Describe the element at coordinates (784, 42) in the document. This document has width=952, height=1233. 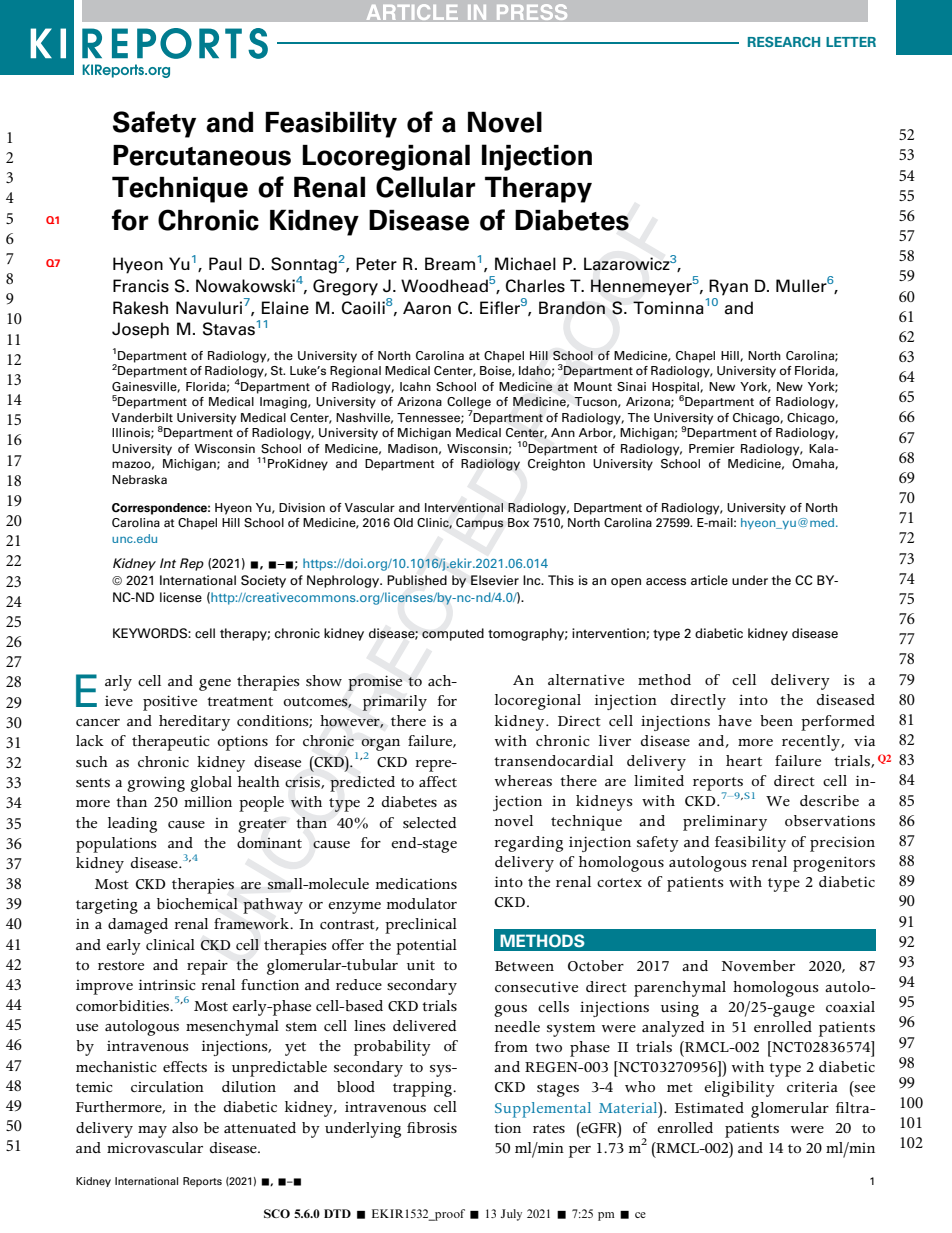
I see `RESEARCH` at that location.
